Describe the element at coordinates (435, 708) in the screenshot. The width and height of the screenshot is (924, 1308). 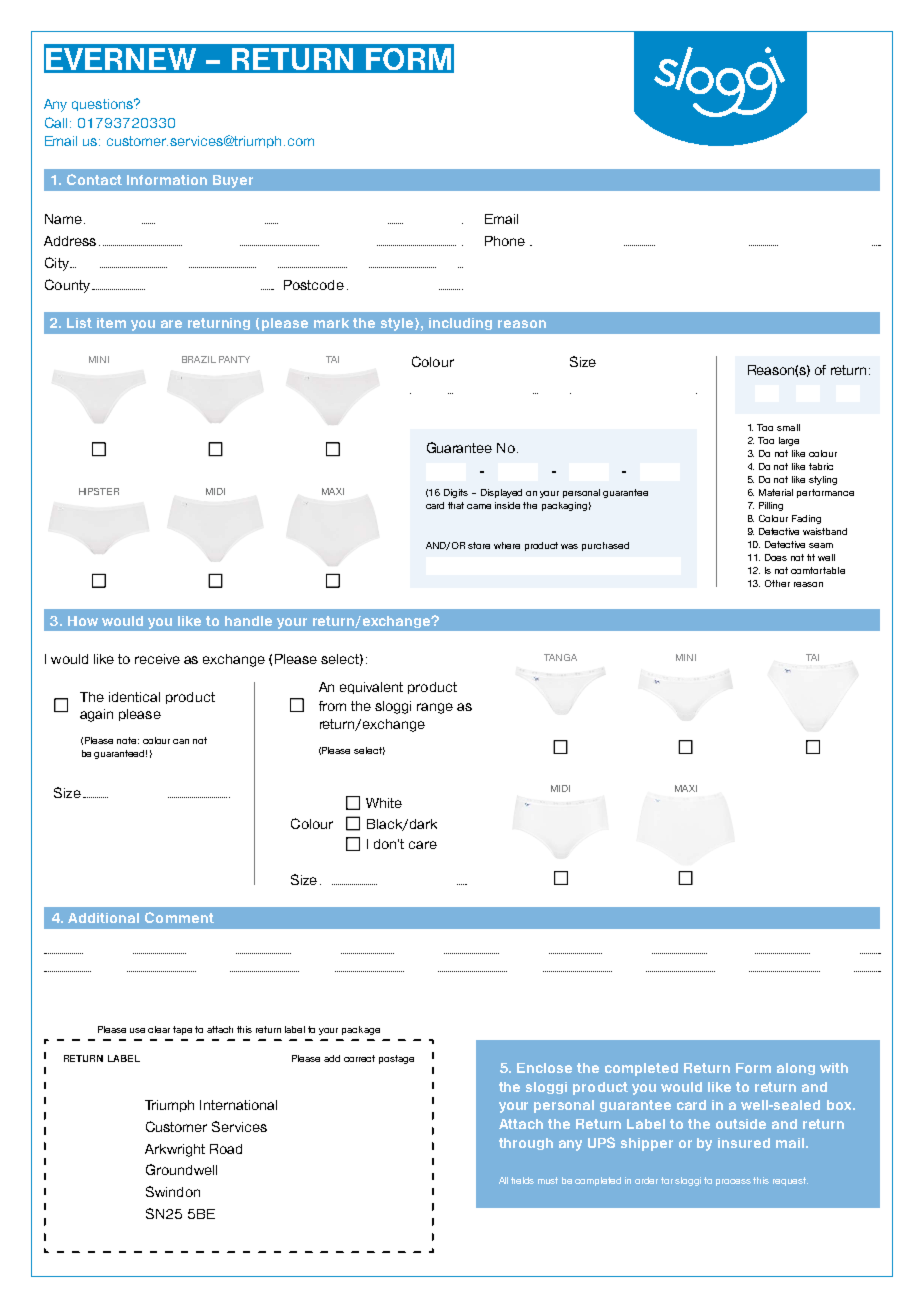
I see `range` at that location.
